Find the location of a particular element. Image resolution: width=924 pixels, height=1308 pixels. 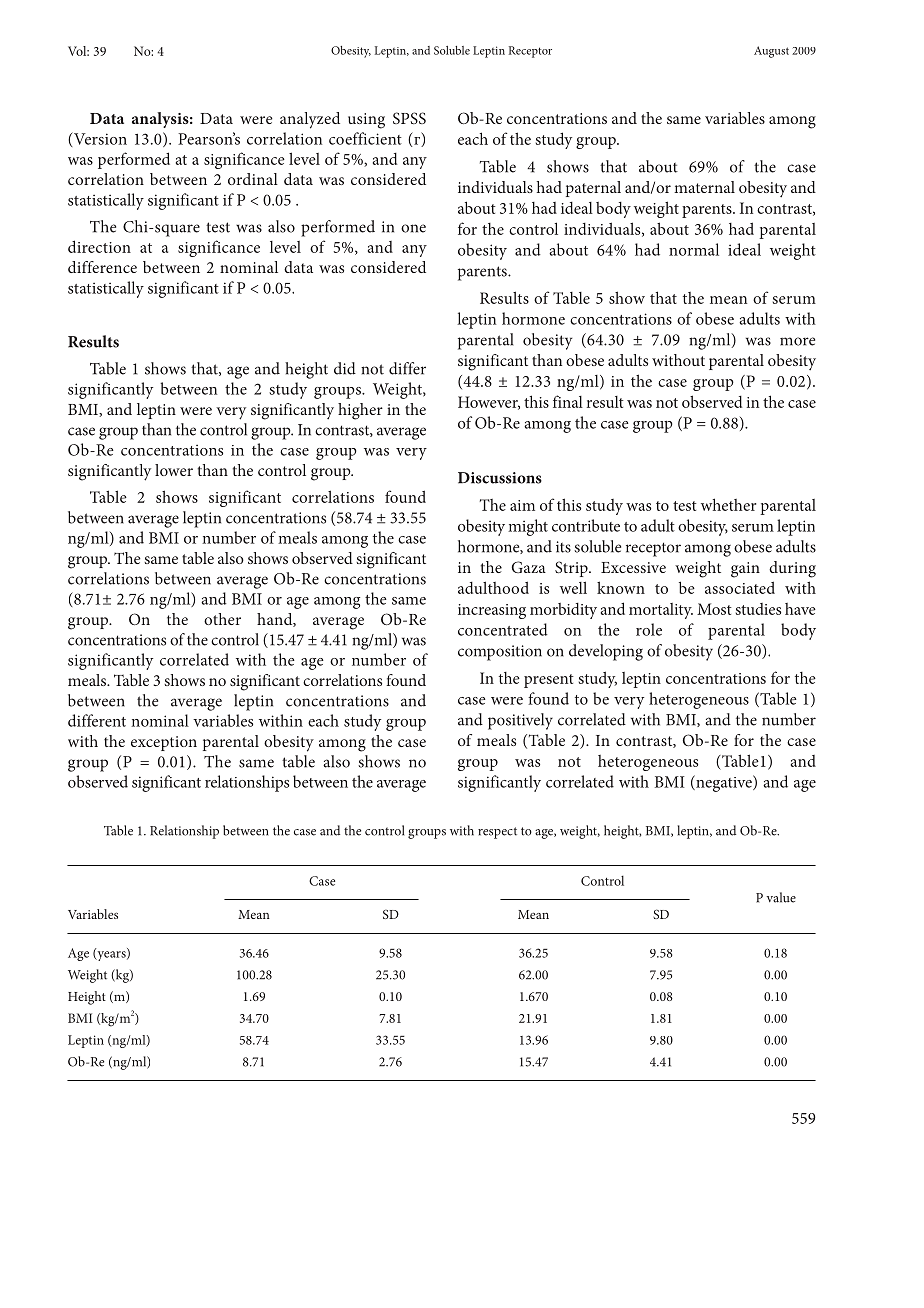

exception is located at coordinates (164, 743).
